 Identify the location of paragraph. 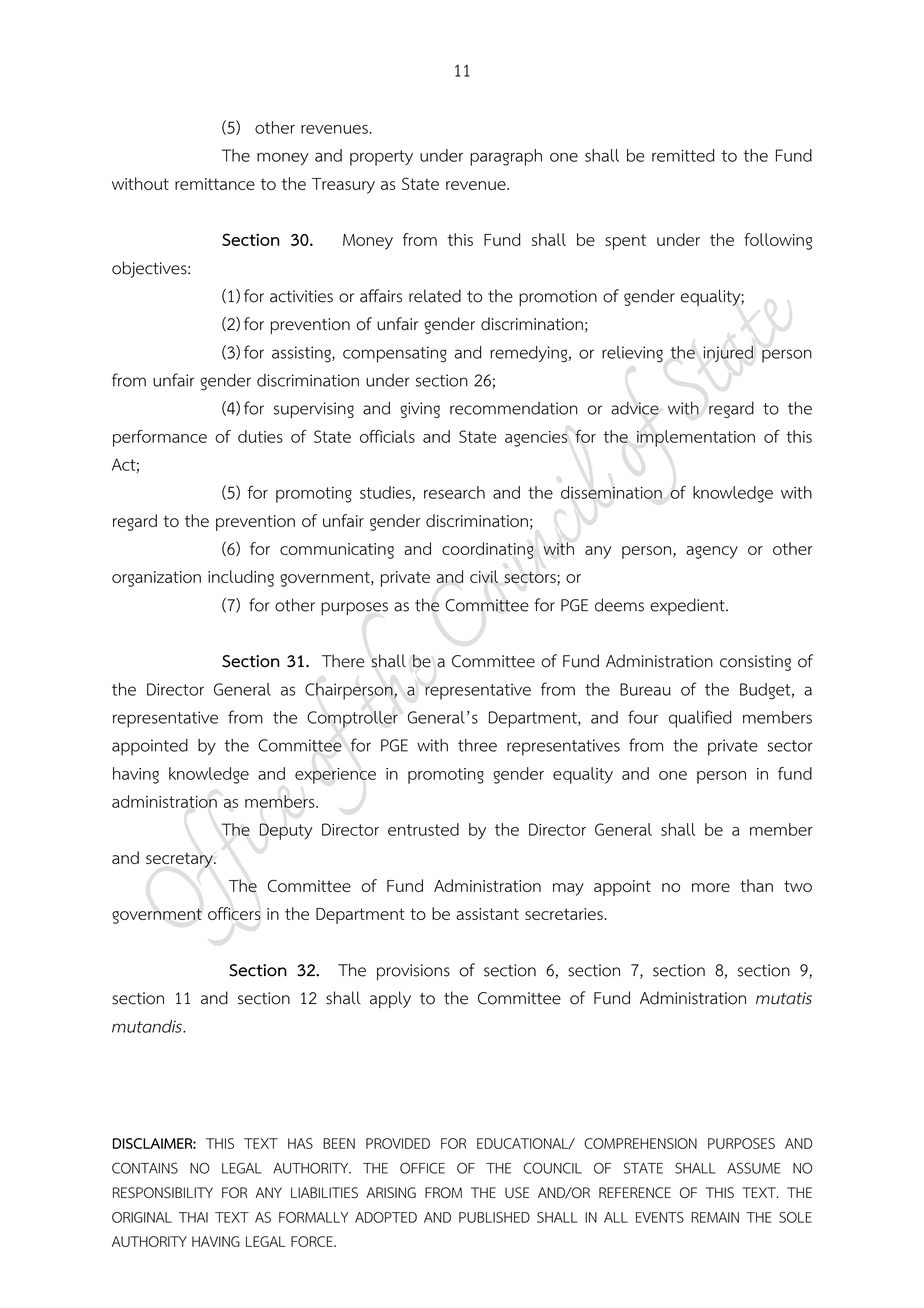
(506, 157).
